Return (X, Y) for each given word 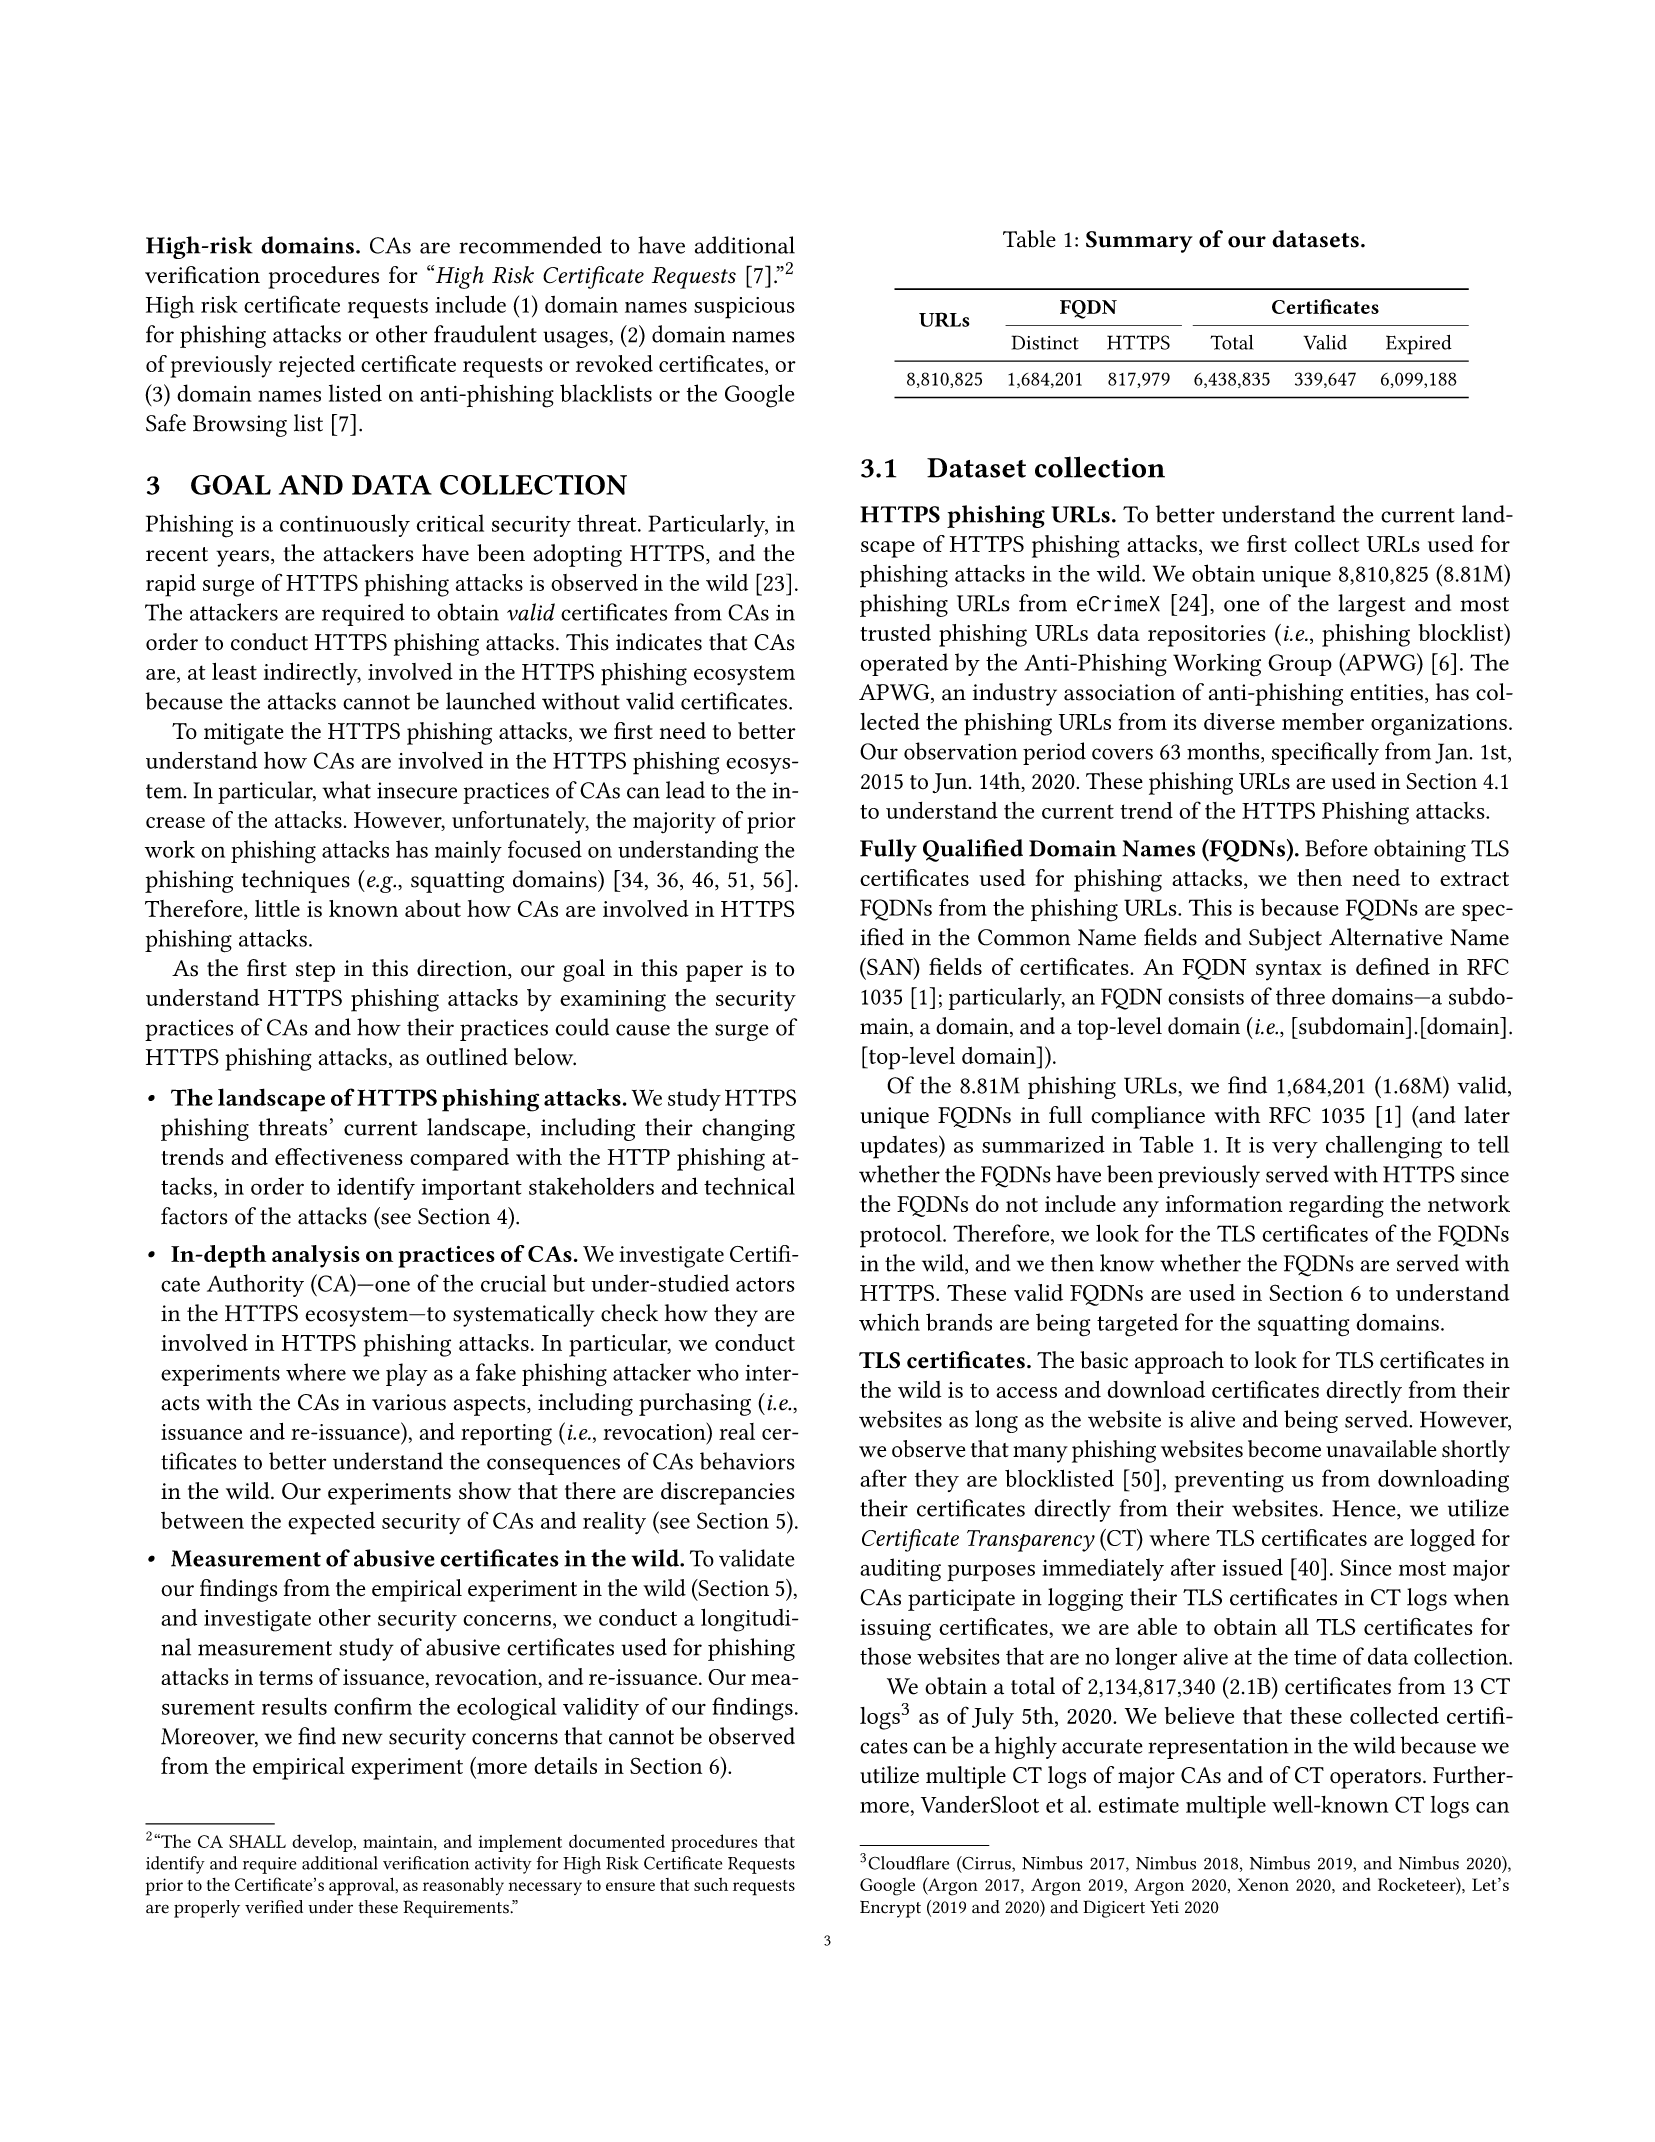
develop (323, 1843)
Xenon (1263, 1884)
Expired (1419, 345)
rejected (317, 366)
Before (1336, 848)
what (346, 790)
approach (1179, 1362)
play (407, 1374)
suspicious (744, 308)
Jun (951, 783)
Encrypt (890, 1909)
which (889, 1322)
